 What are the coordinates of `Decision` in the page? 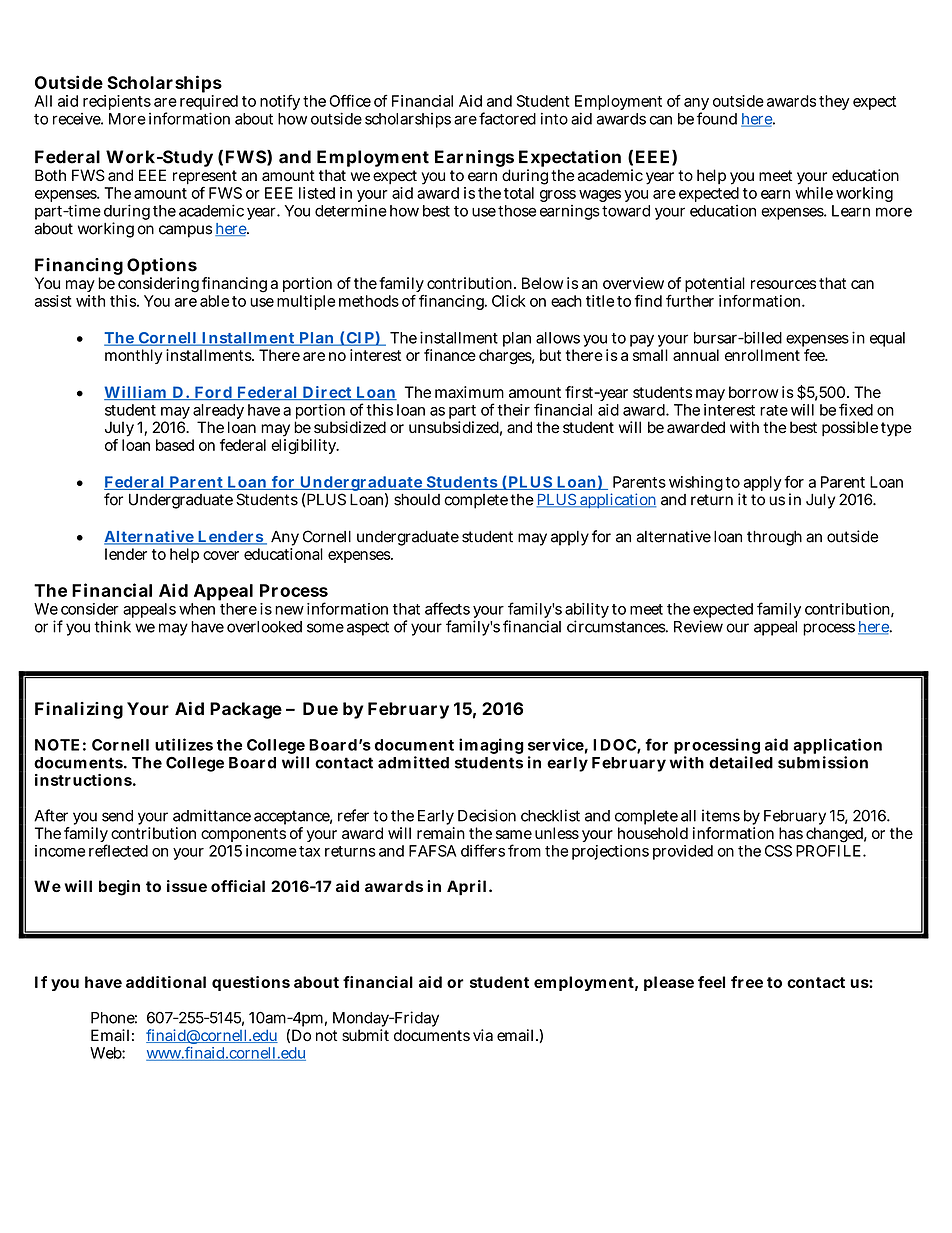 It's located at (487, 815).
